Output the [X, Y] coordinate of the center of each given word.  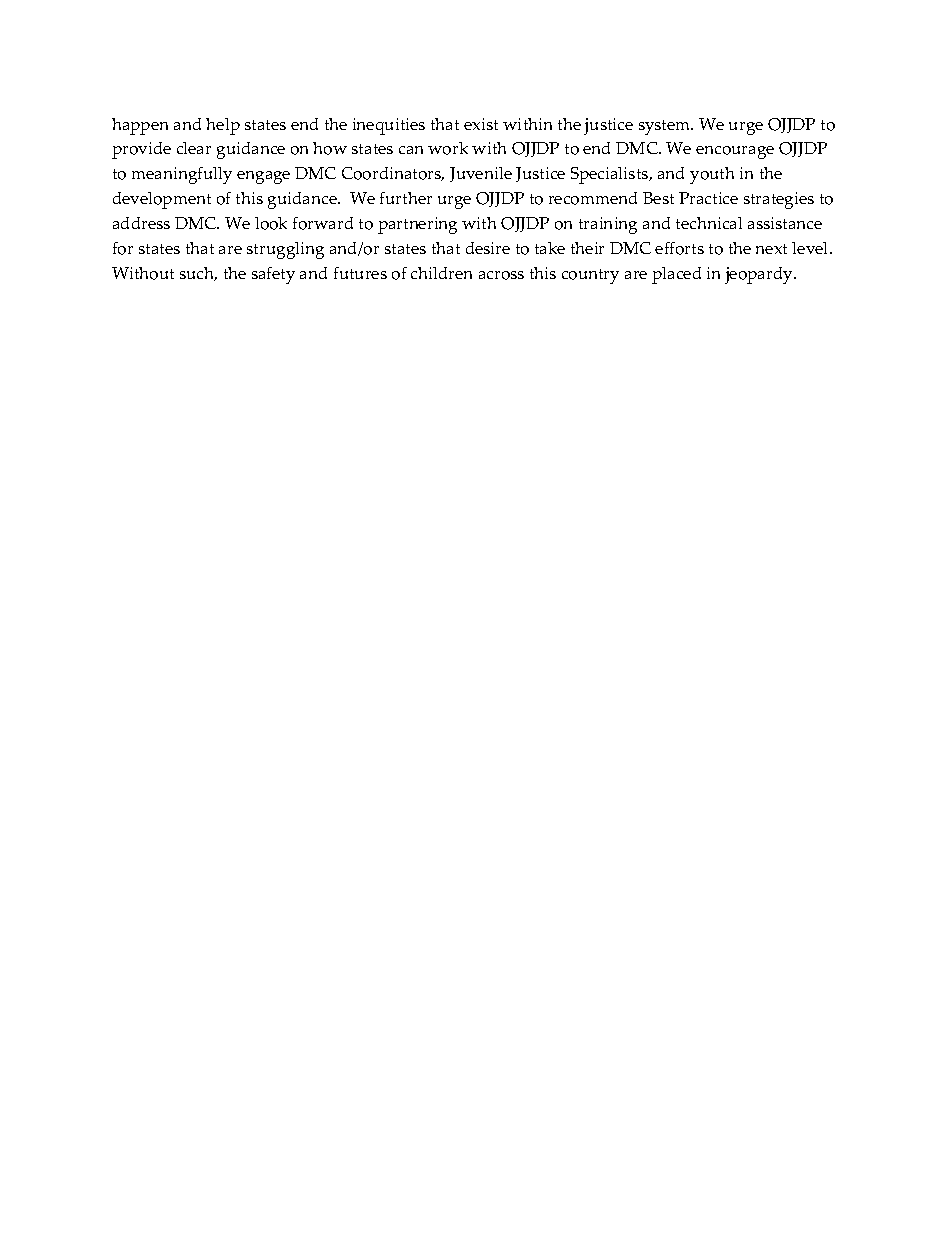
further [406, 198]
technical [709, 223]
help [223, 126]
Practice [708, 198]
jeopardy [760, 275]
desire [488, 248]
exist [481, 124]
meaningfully [182, 175]
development [162, 200]
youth [712, 175]
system [666, 127]
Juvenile [481, 174]
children [441, 273]
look [271, 223]
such [198, 274]
